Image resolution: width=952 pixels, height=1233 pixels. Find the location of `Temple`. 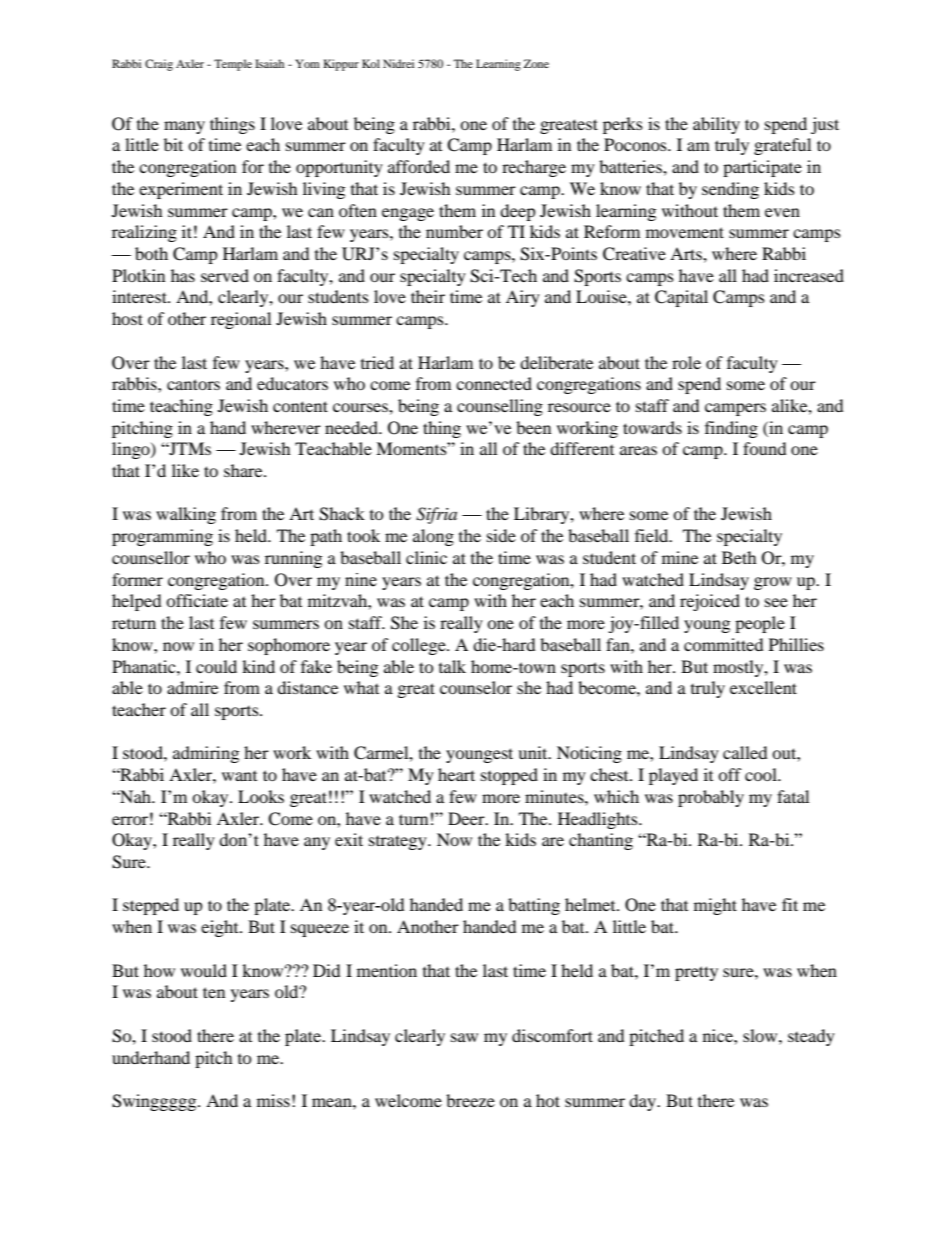

Temple is located at coordinates (233, 65).
